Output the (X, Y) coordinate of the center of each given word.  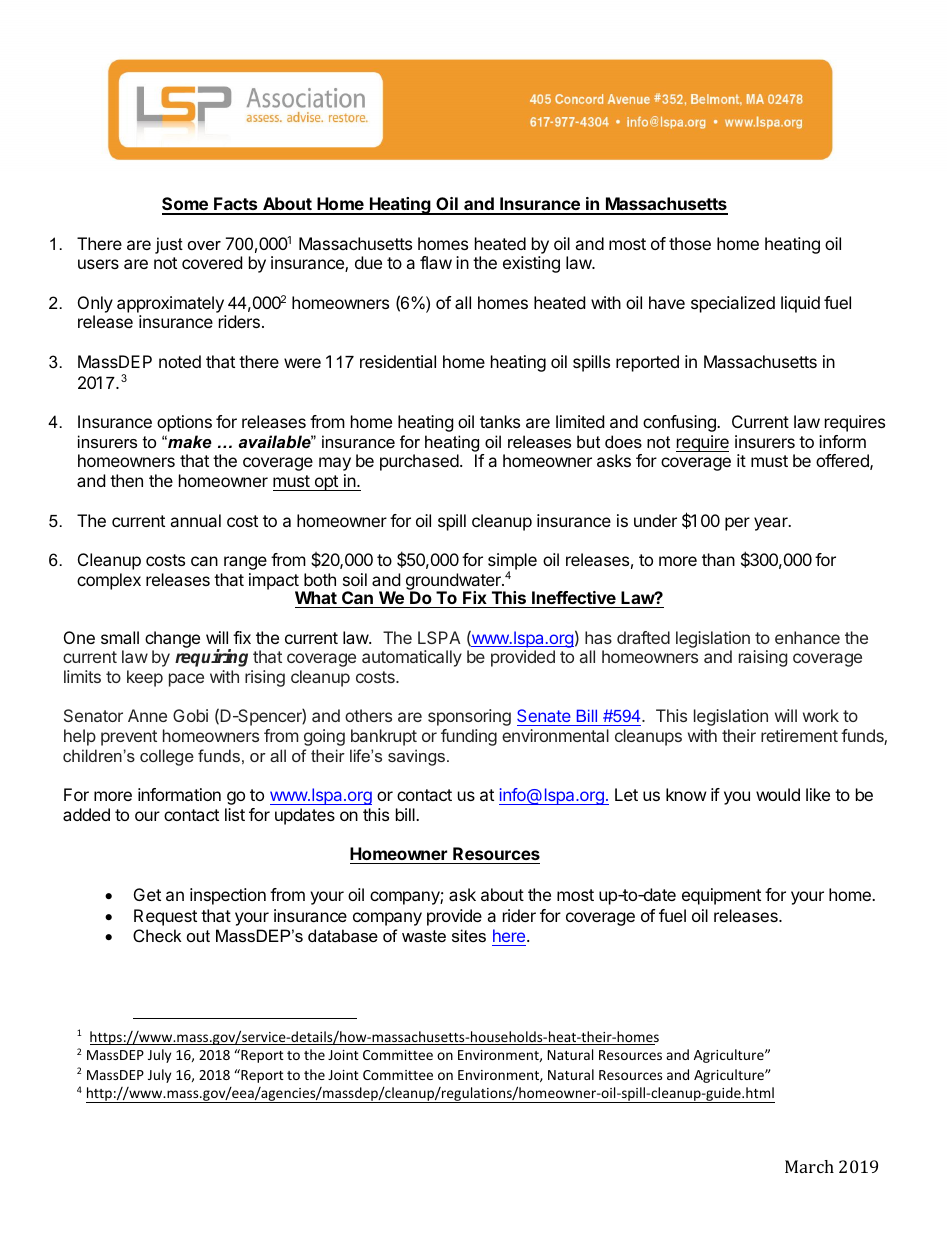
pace (186, 680)
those (690, 243)
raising (763, 658)
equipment (721, 896)
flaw (436, 262)
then (126, 480)
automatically (412, 658)
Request (165, 917)
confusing (680, 423)
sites (469, 935)
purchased (419, 462)
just (169, 245)
